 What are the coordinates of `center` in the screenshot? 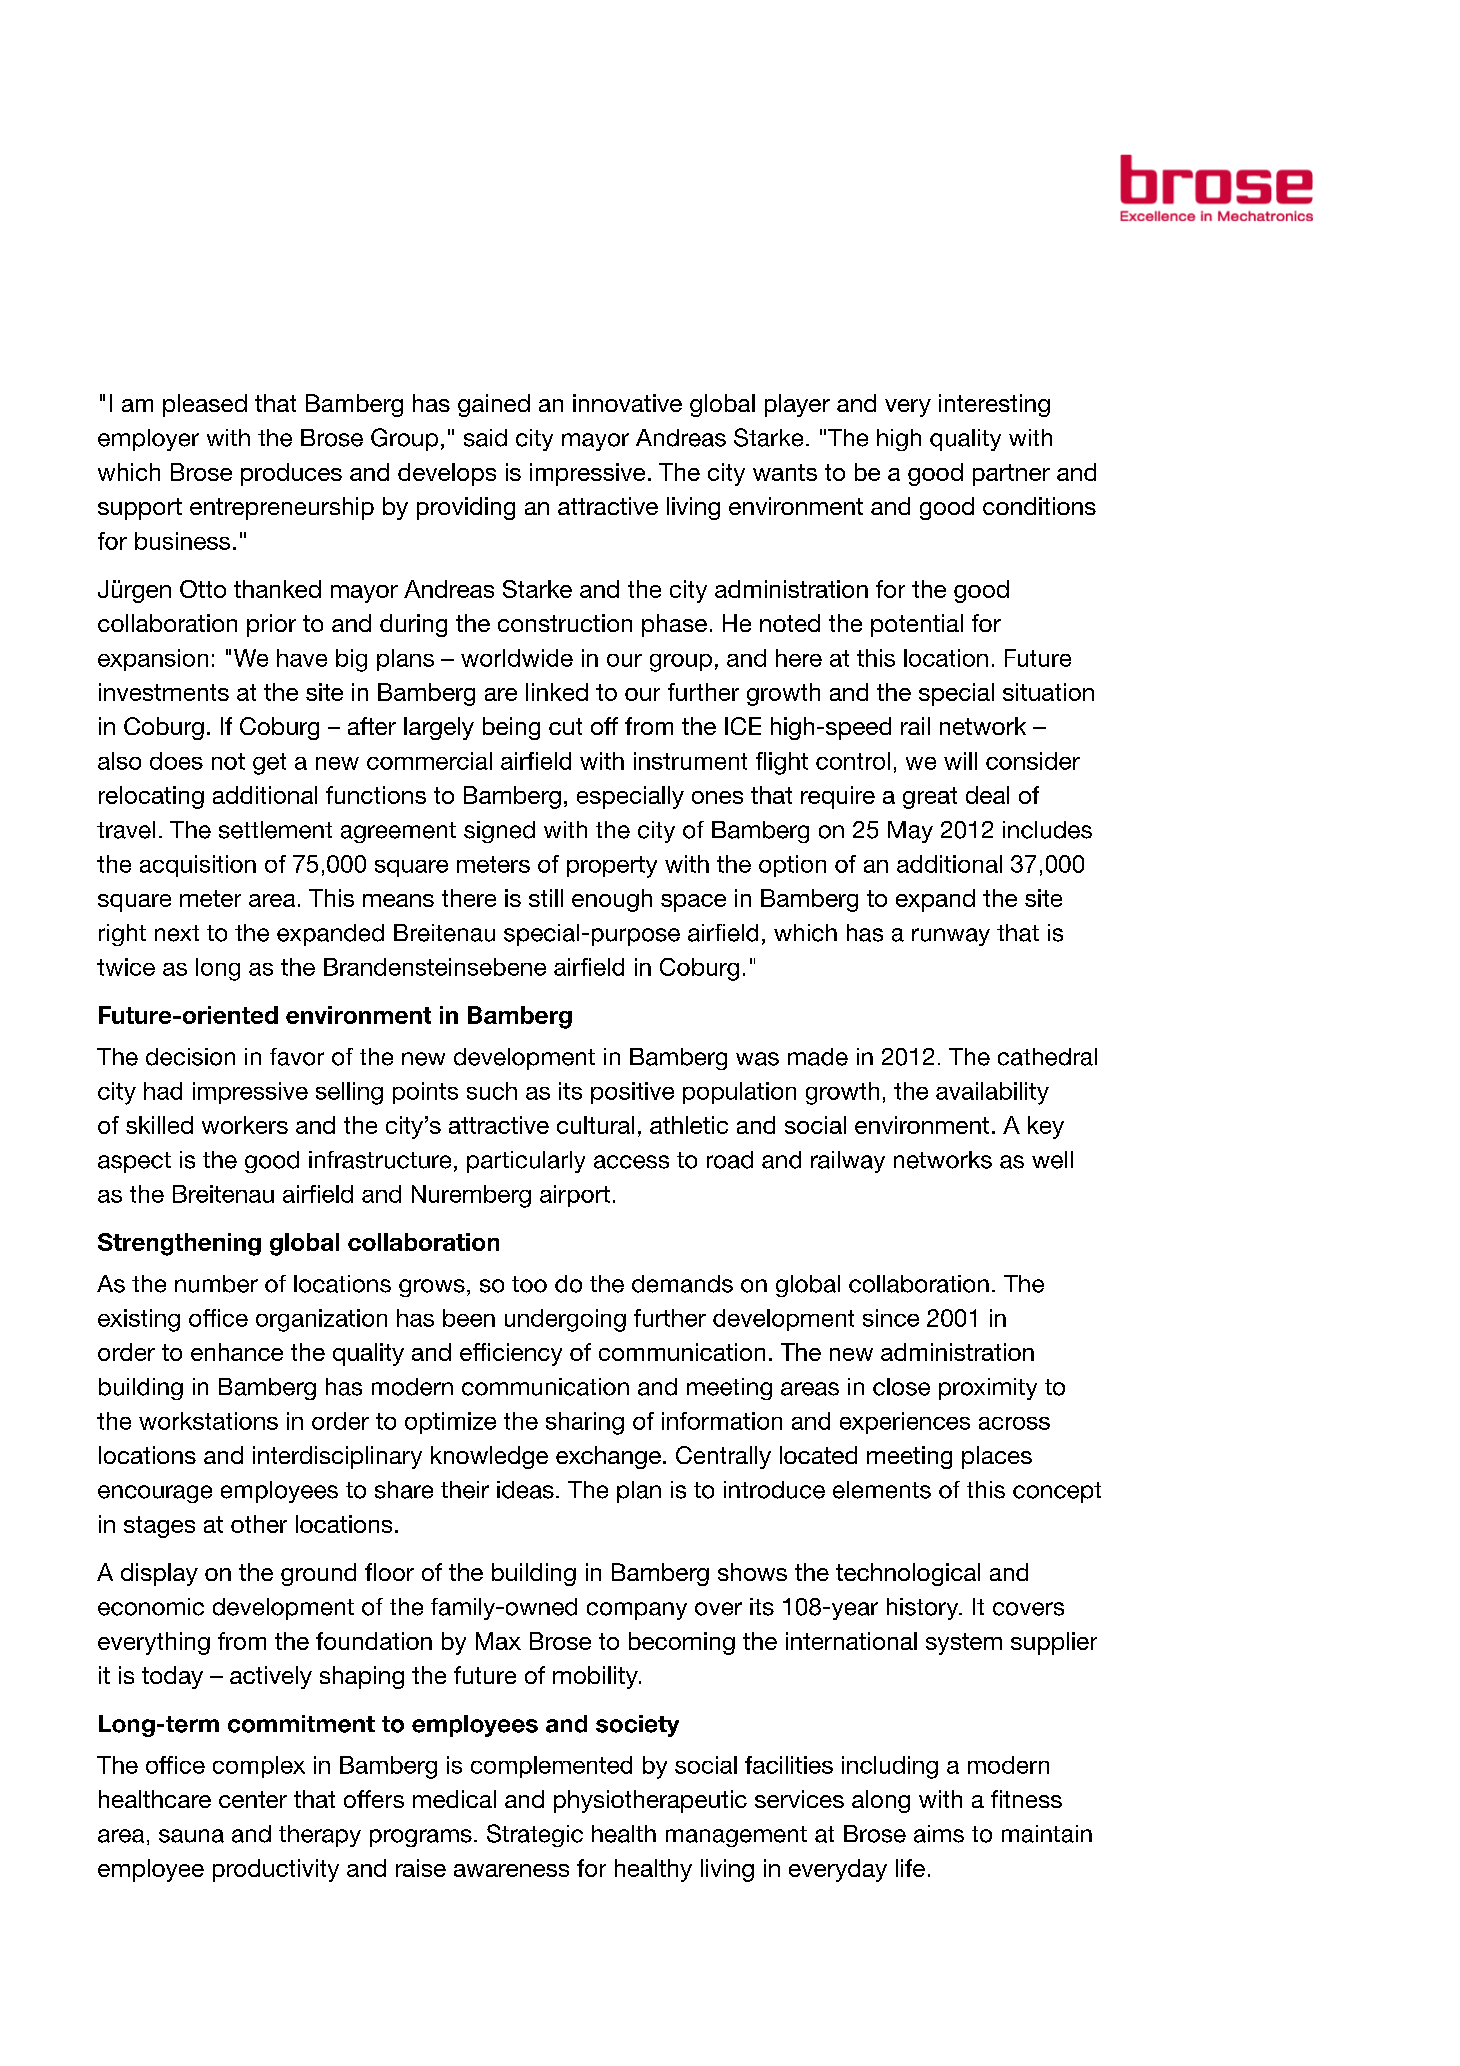 It's located at (253, 1799).
